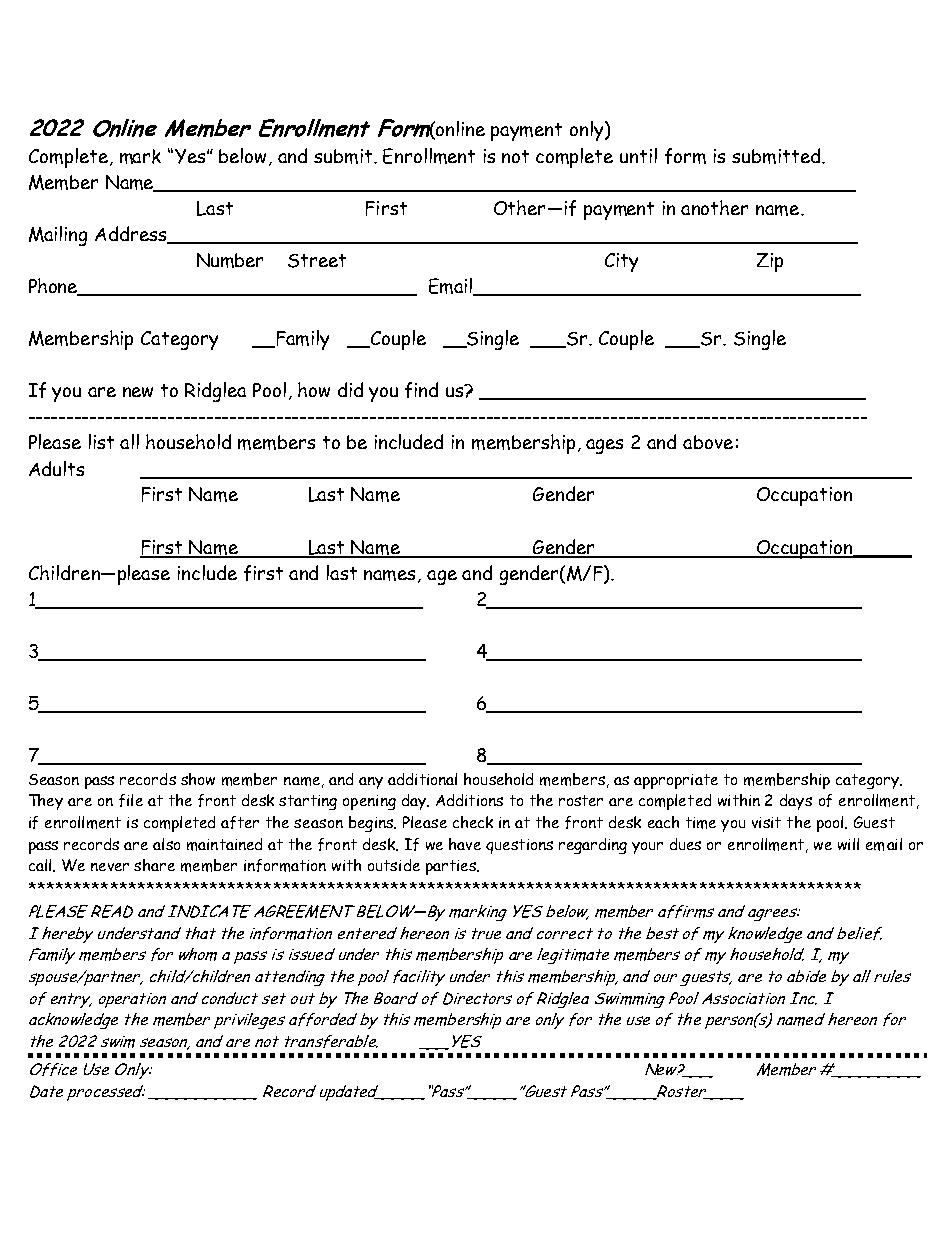 Image resolution: width=952 pixels, height=1233 pixels. Describe the element at coordinates (676, 781) in the image. I see `appropriate` at that location.
